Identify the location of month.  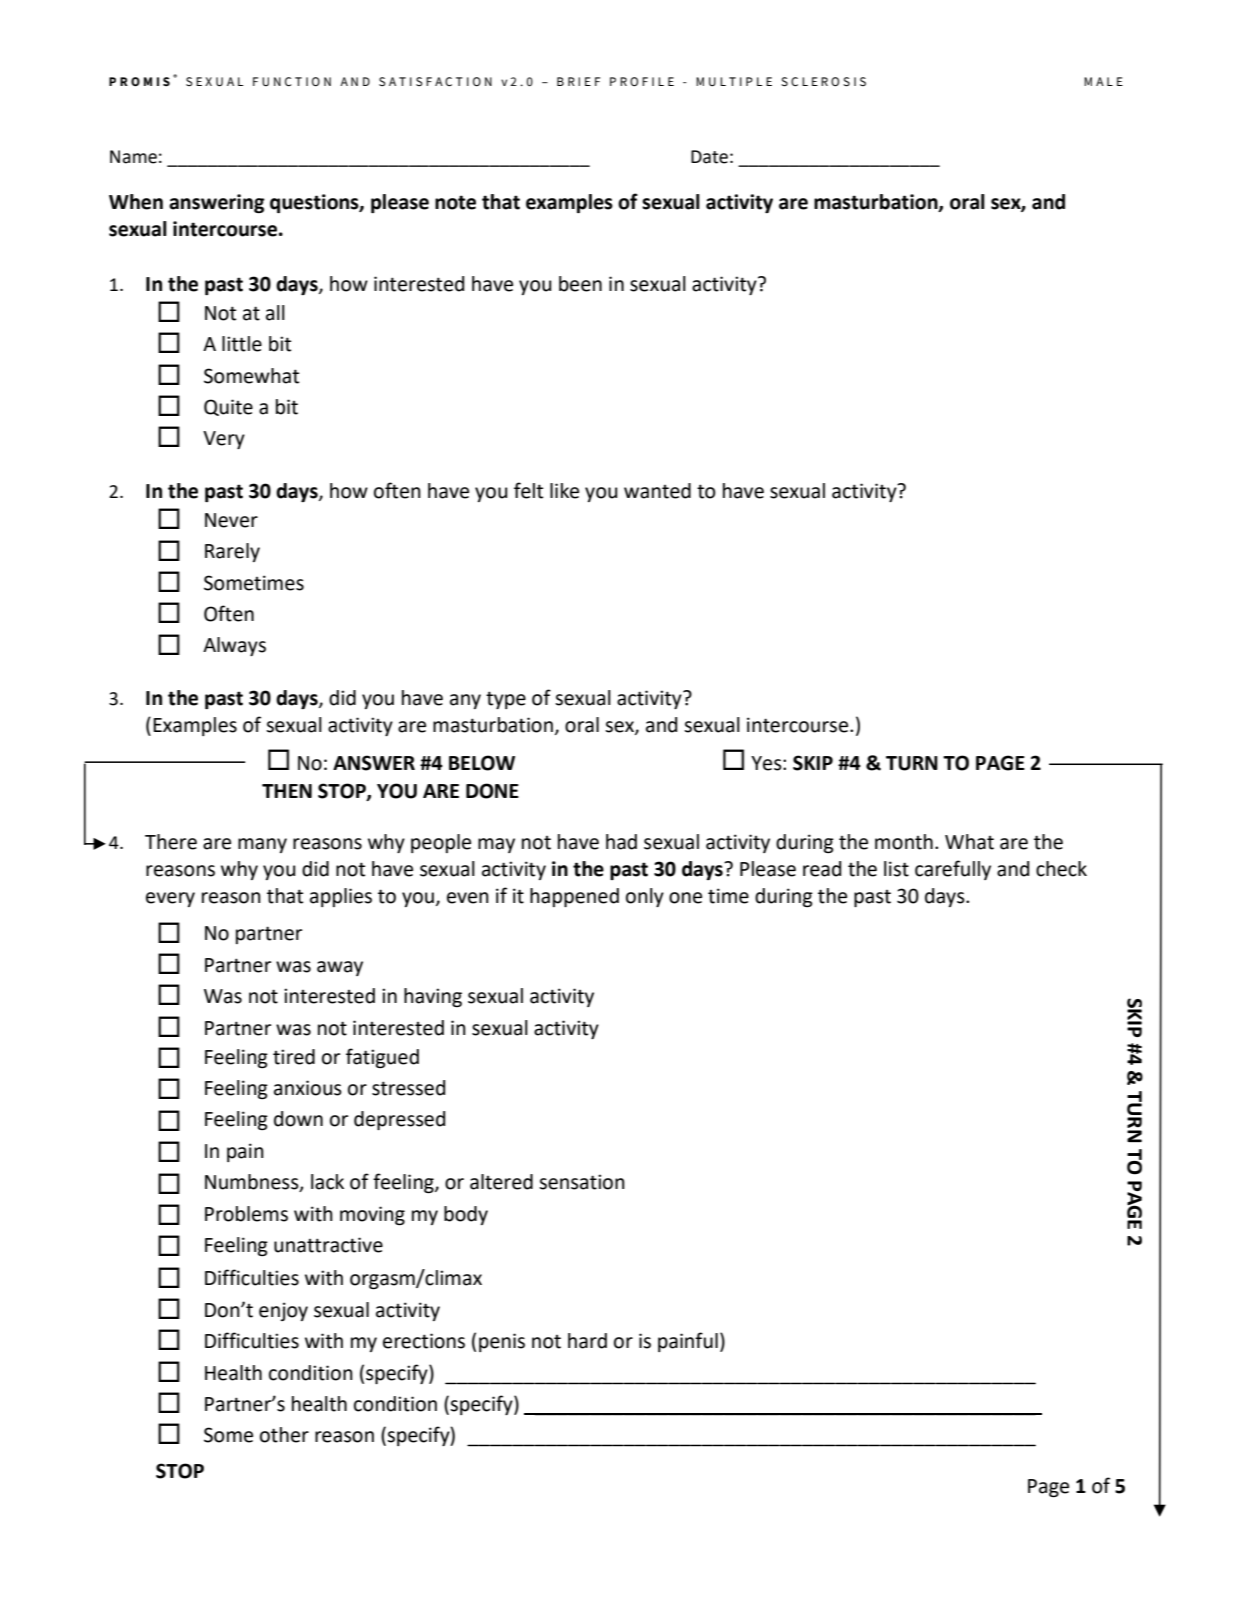
(904, 842).
